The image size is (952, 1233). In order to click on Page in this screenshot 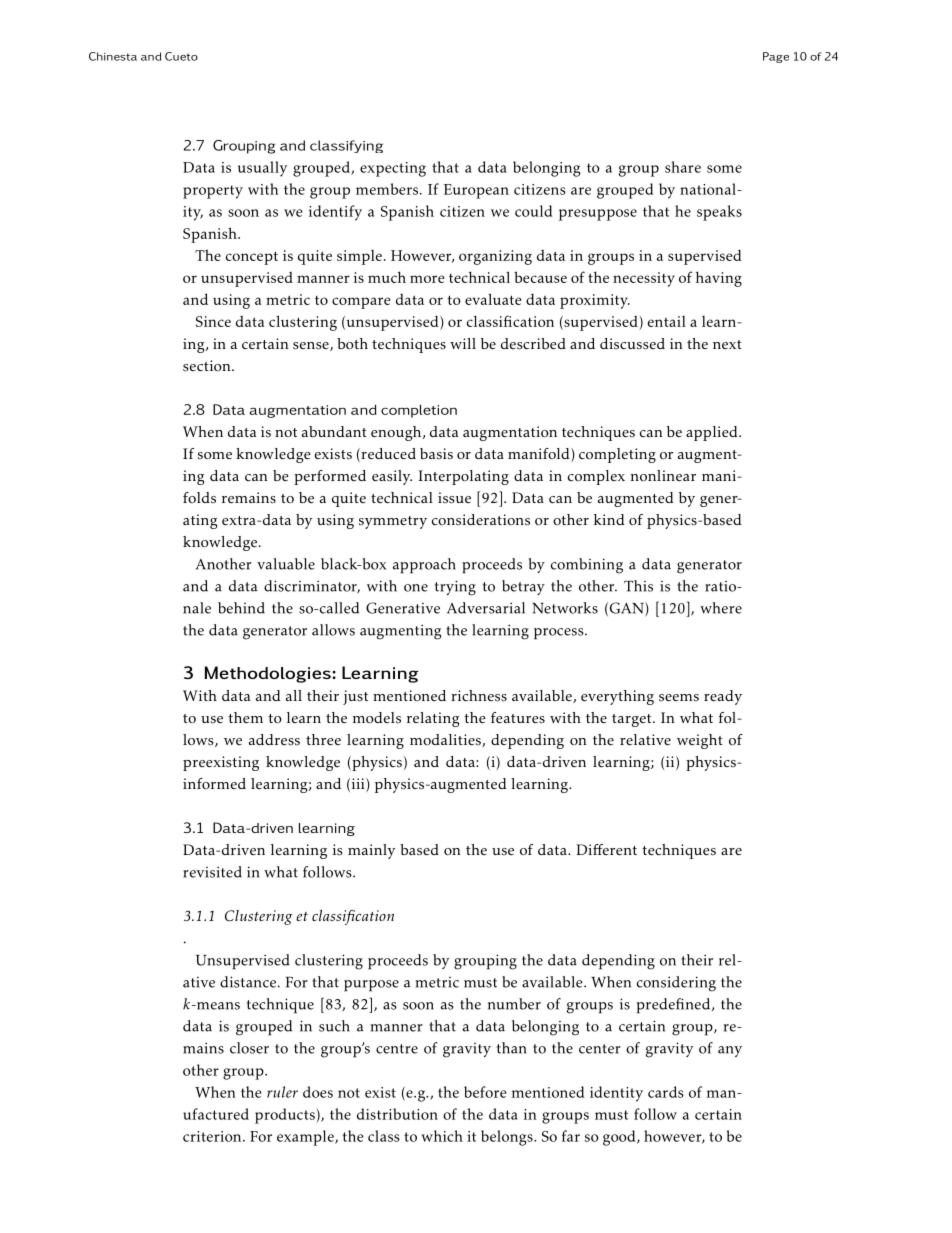, I will do `click(776, 57)`.
